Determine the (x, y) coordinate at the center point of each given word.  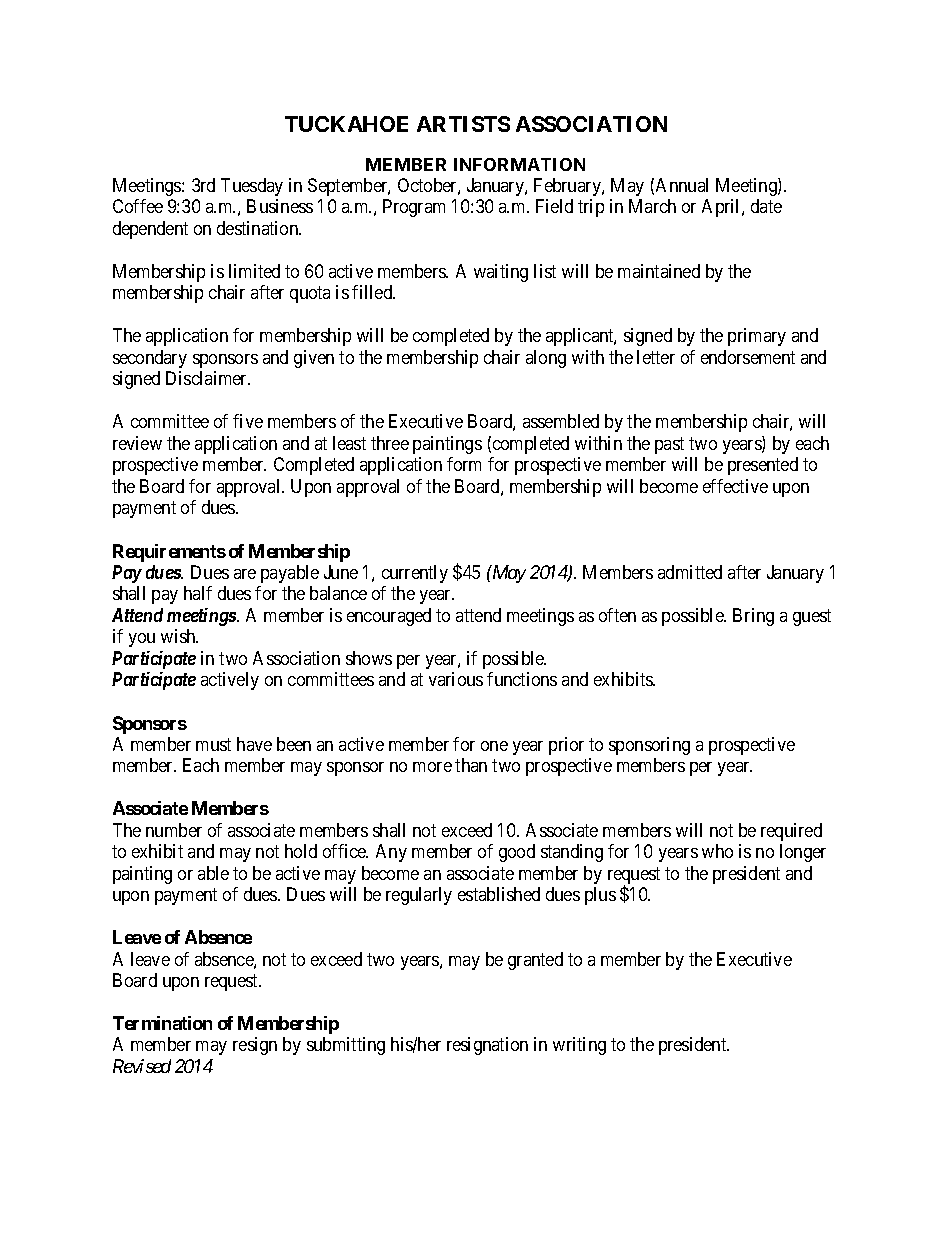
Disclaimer (208, 378)
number (174, 830)
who (717, 851)
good (517, 853)
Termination (162, 1023)
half (198, 593)
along (546, 359)
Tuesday (252, 187)
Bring (753, 617)
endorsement (748, 357)
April (722, 208)
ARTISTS (463, 124)
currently (415, 574)
